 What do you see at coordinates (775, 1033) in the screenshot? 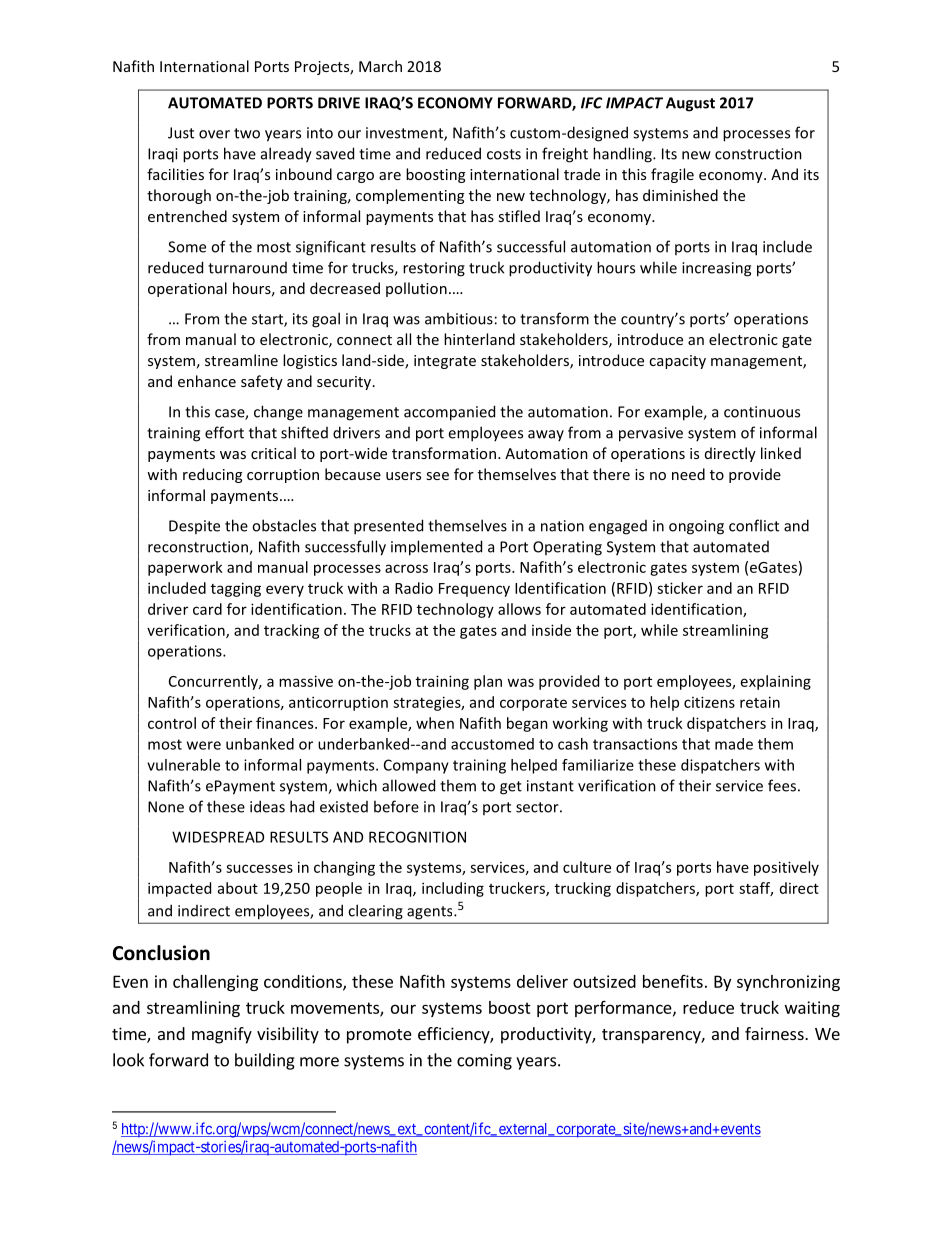
I see `fairness` at bounding box center [775, 1033].
